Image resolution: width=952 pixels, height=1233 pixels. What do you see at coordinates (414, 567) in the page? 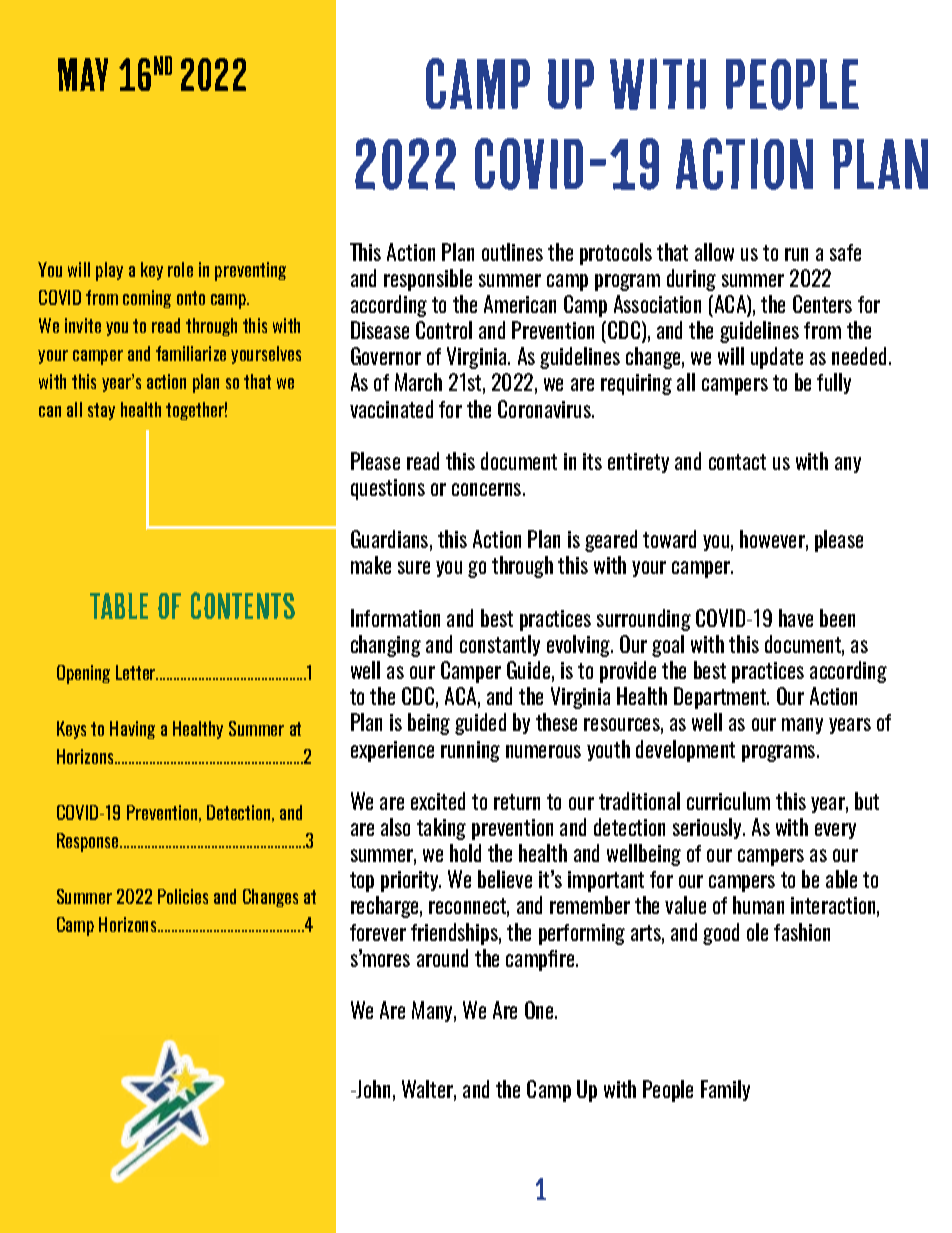
I see `sure` at bounding box center [414, 567].
